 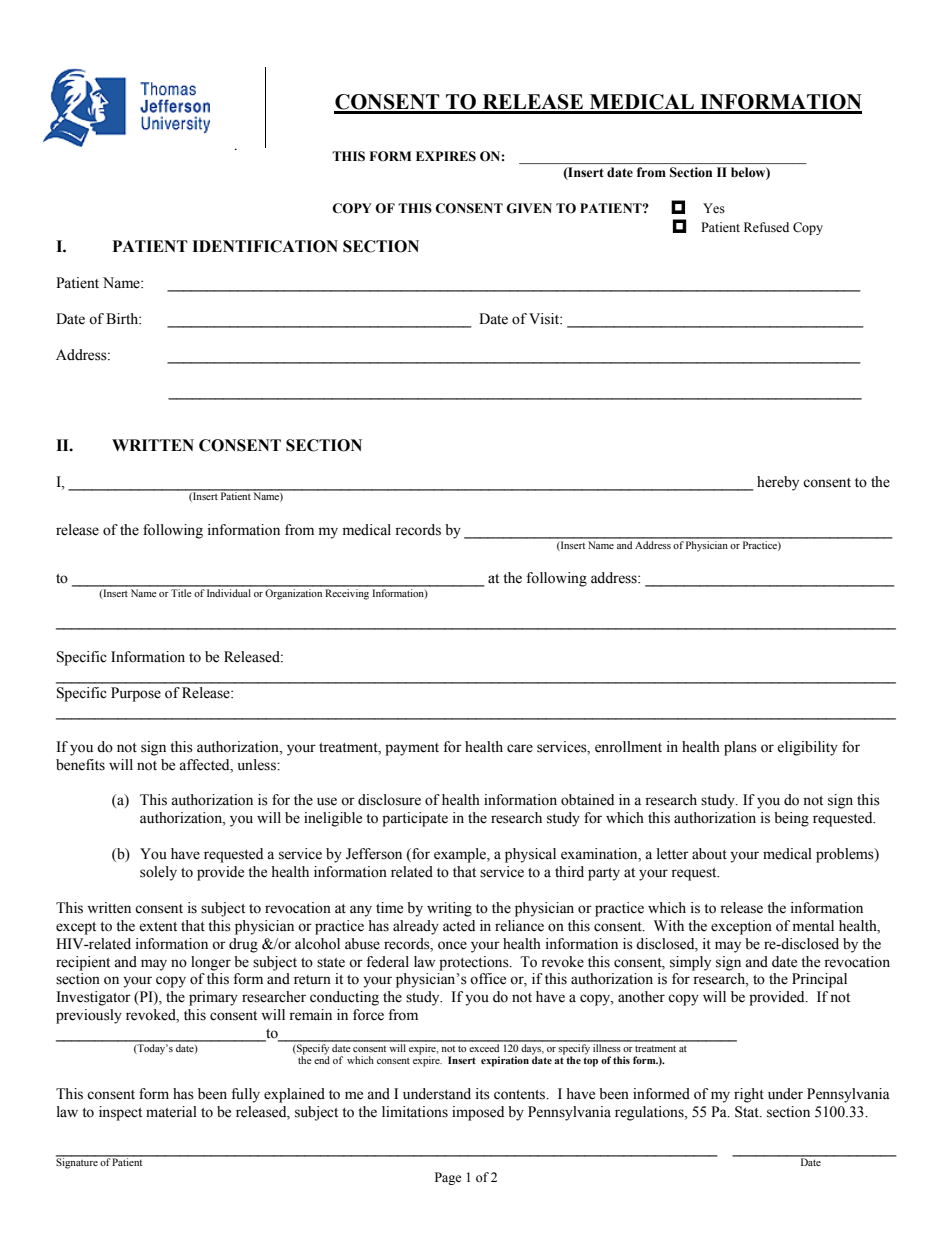 What do you see at coordinates (749, 1095) in the image?
I see `right` at bounding box center [749, 1095].
